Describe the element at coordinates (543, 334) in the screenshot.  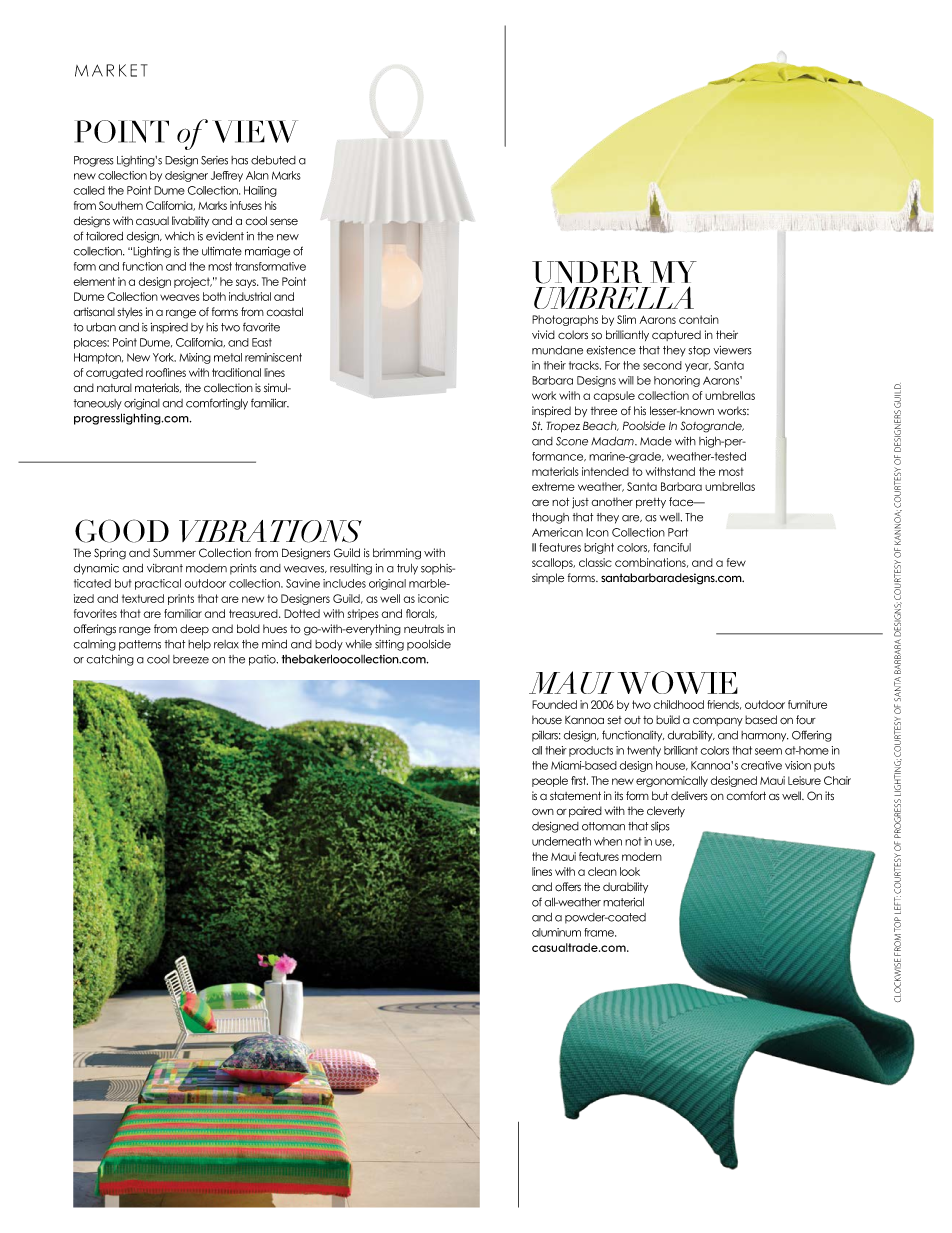
I see `vivid` at that location.
